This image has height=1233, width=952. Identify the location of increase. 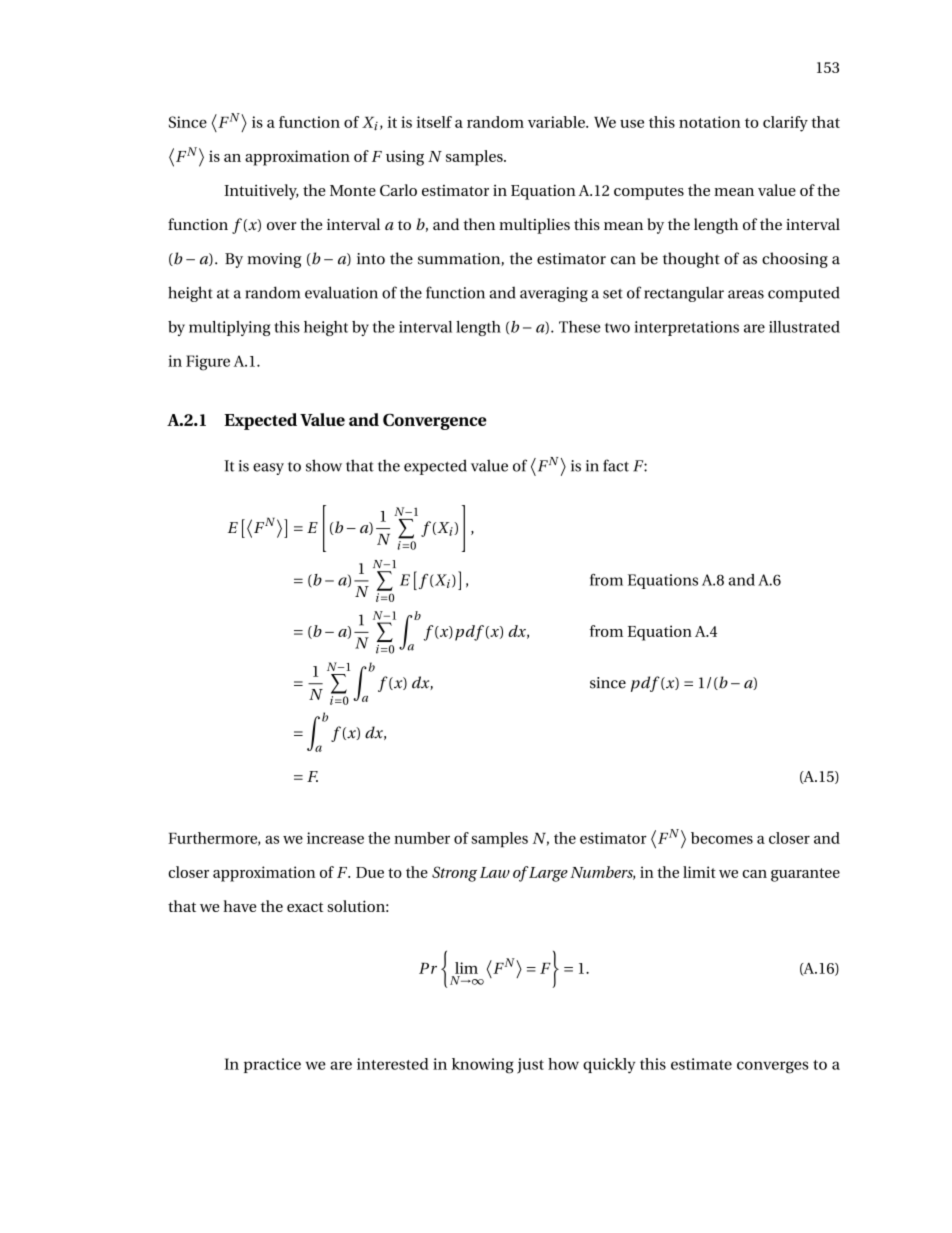
(335, 838).
